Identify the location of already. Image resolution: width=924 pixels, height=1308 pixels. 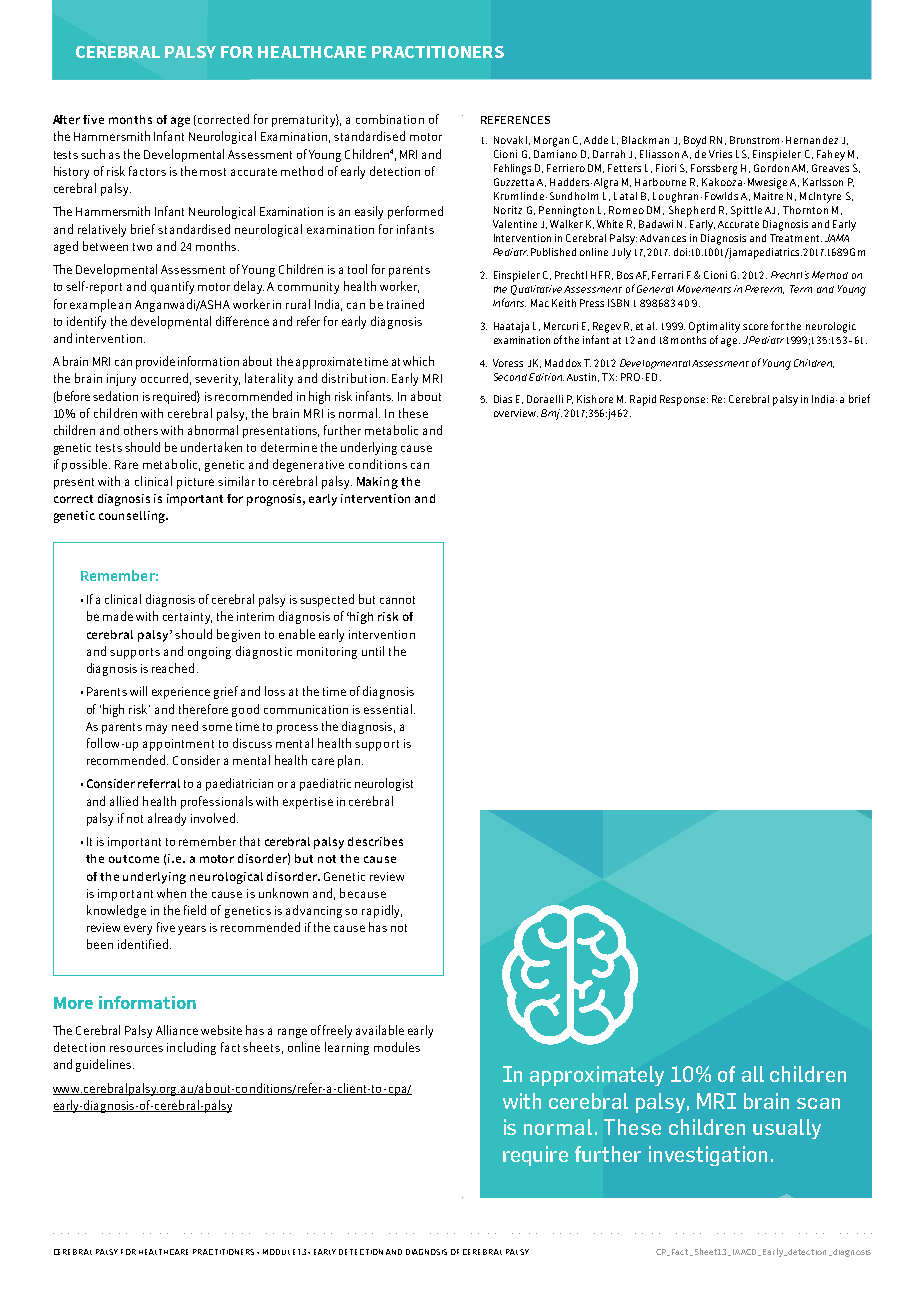
(167, 819).
